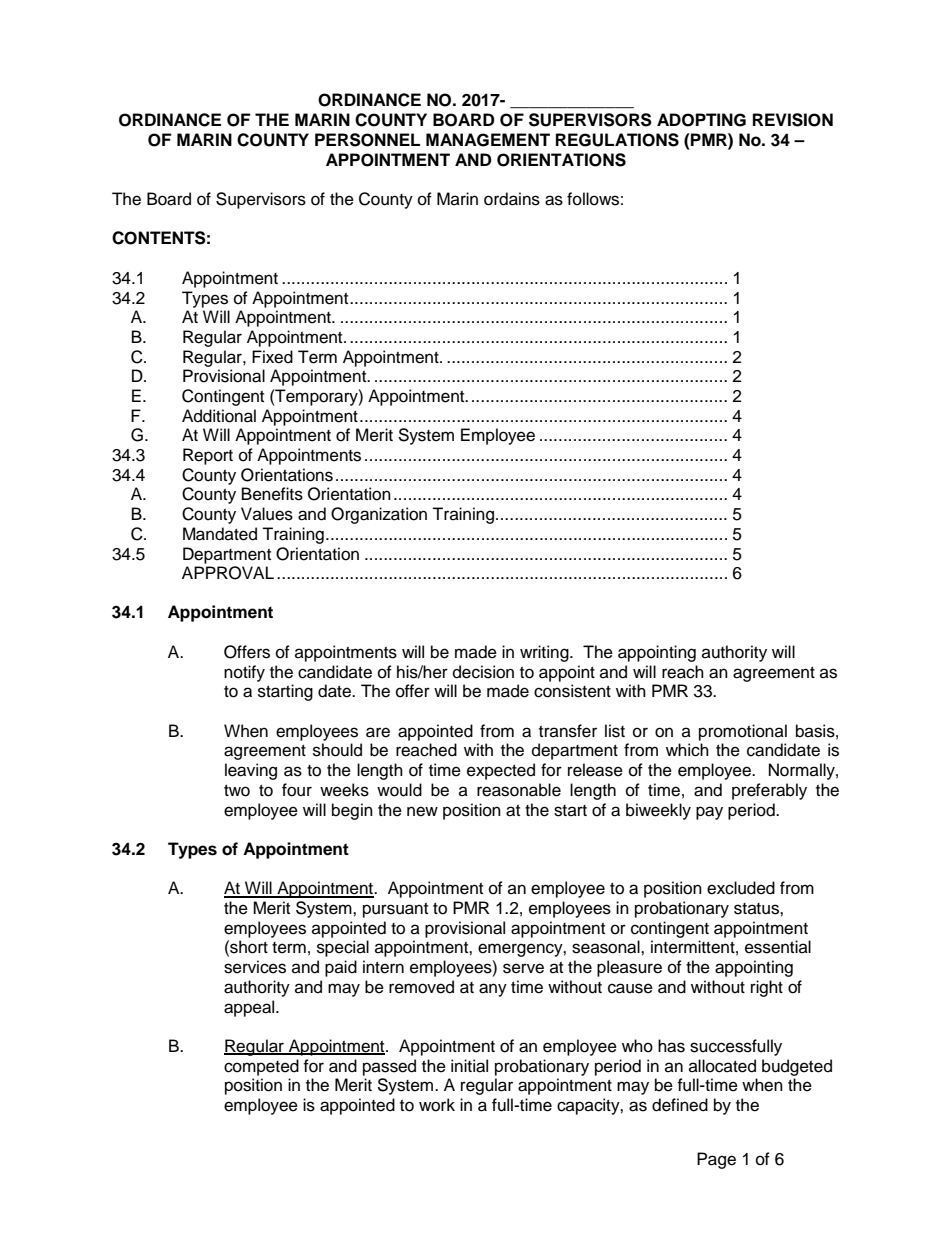 The width and height of the screenshot is (952, 1233). I want to click on Organization, so click(379, 515).
